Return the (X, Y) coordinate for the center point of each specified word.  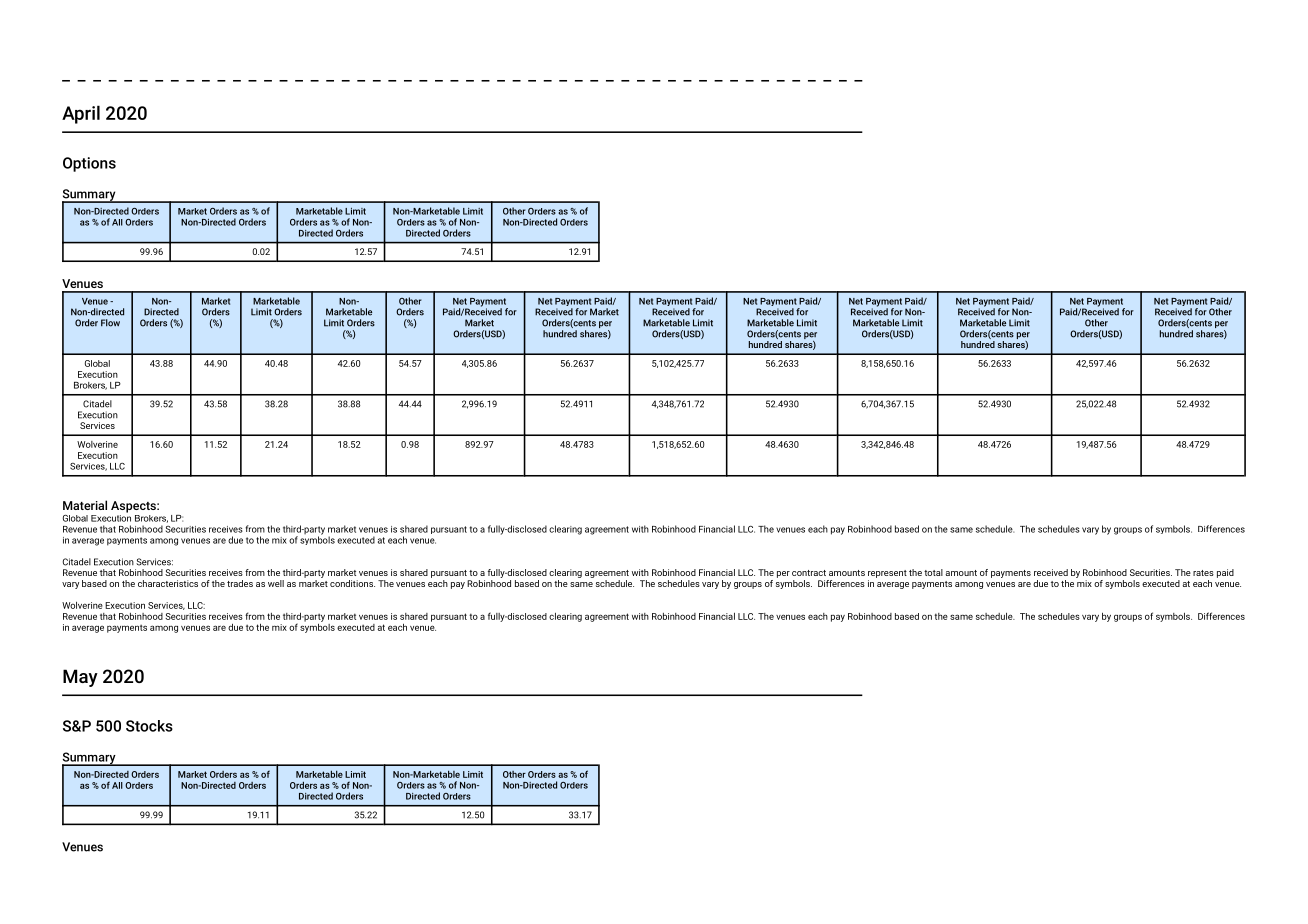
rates (1203, 573)
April (81, 114)
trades (240, 583)
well (276, 583)
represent (887, 574)
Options (89, 164)
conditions (352, 583)
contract (809, 573)
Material (85, 505)
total (933, 572)
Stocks (149, 726)
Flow (110, 323)
